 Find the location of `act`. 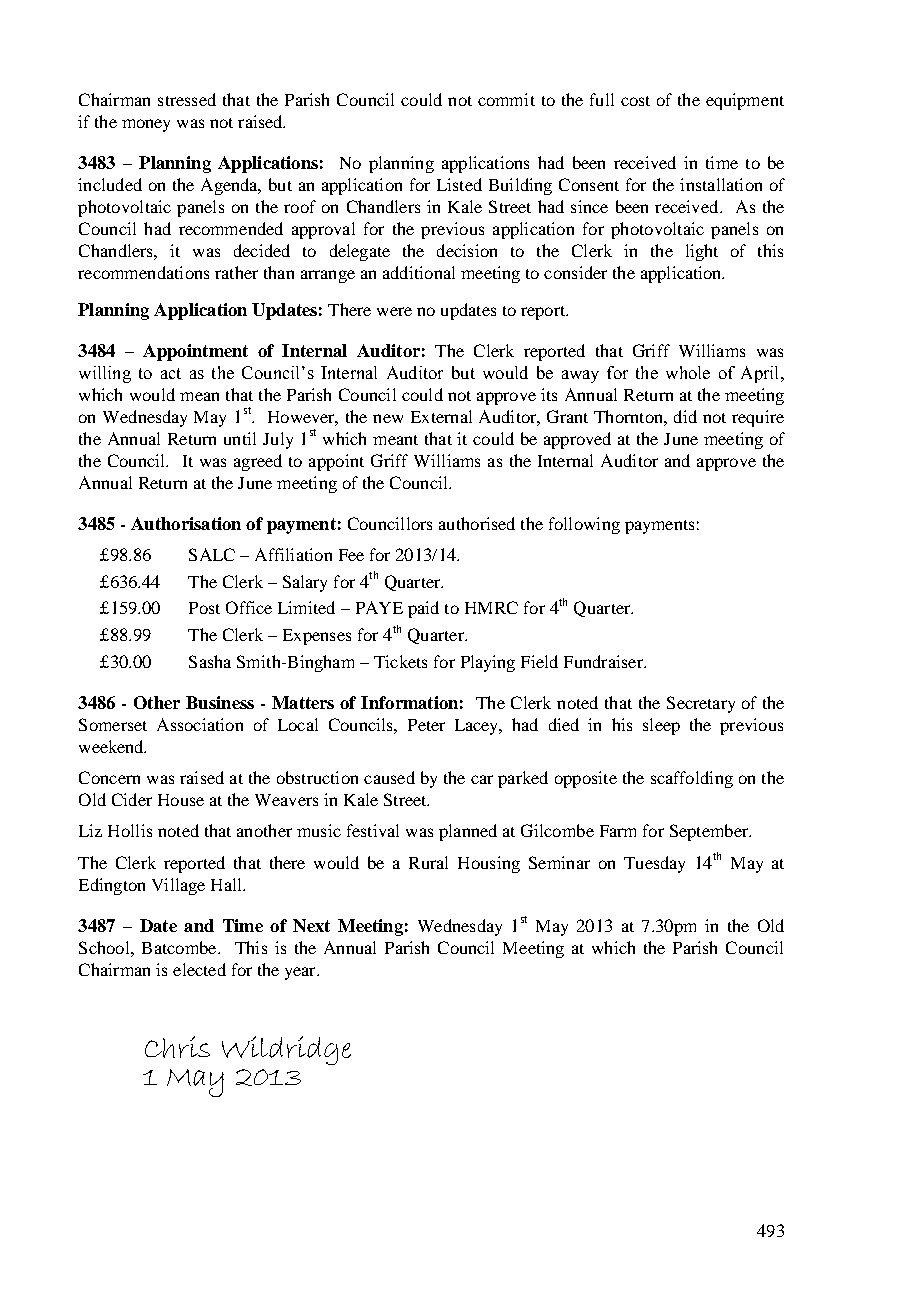

act is located at coordinates (171, 373).
